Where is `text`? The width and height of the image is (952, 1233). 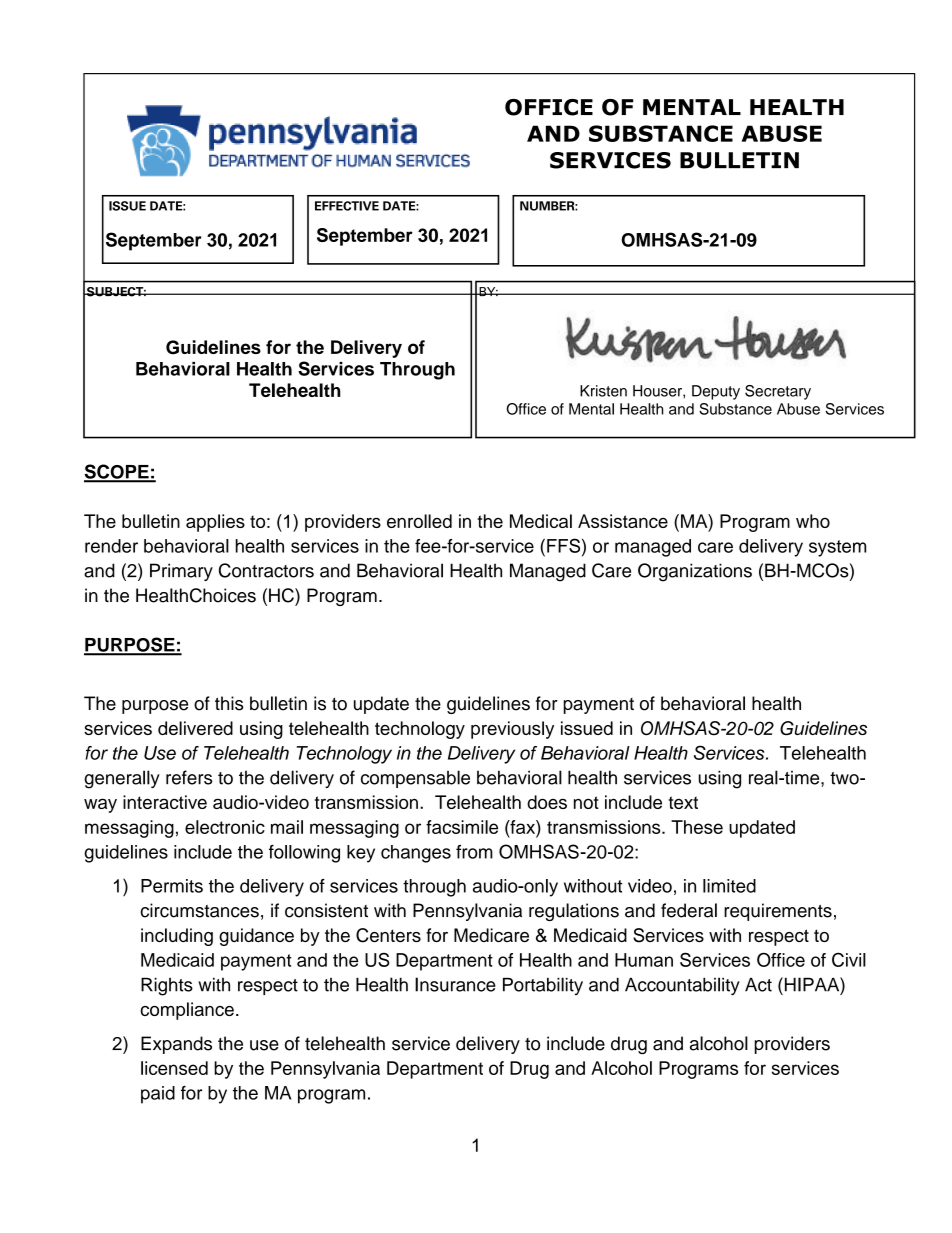
text is located at coordinates (683, 802).
